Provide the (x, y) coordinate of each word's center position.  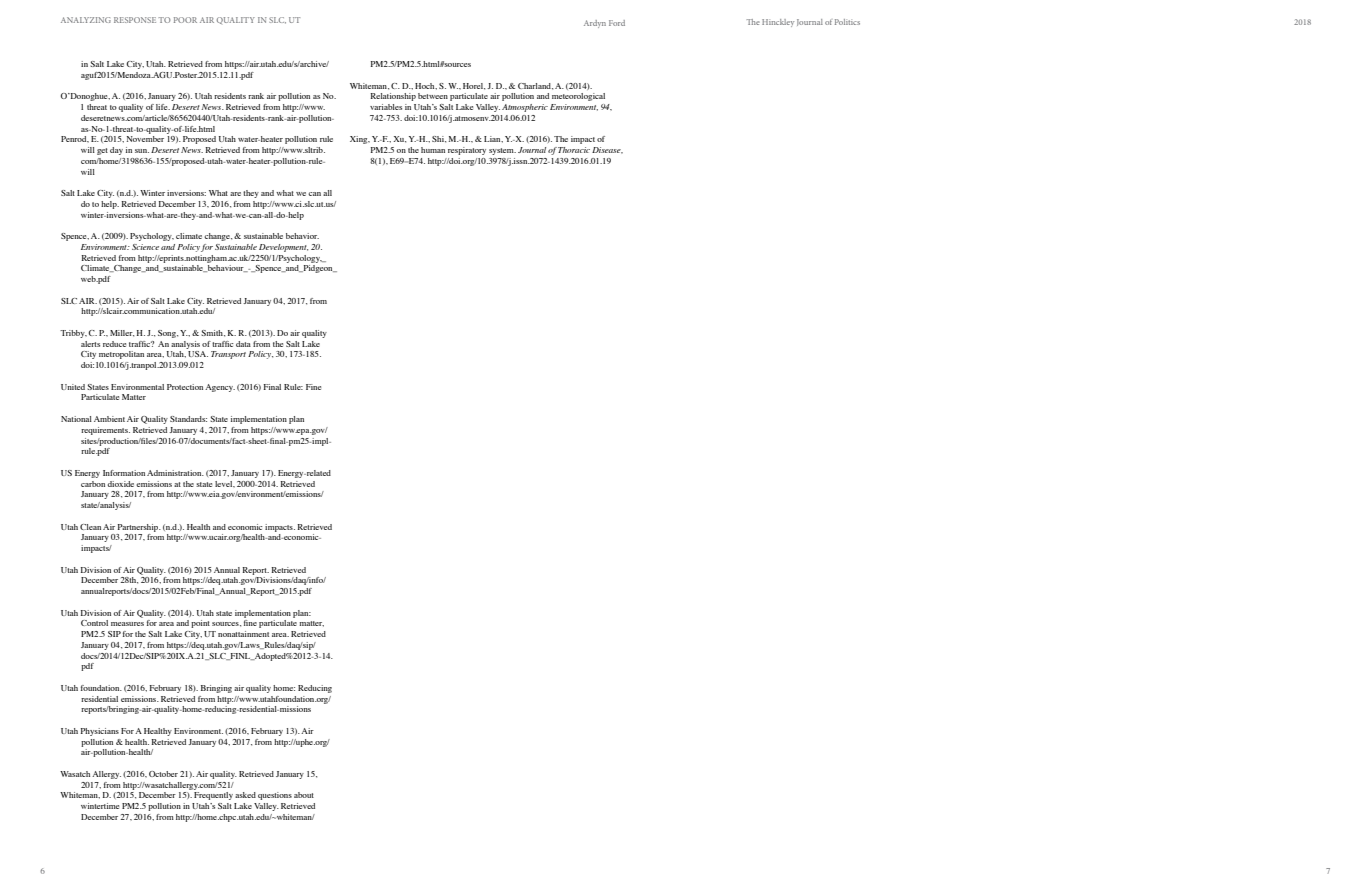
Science (145, 247)
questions (275, 796)
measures (127, 624)
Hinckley (778, 23)
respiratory (467, 151)
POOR (185, 20)
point (200, 624)
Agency (220, 388)
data (243, 344)
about (304, 795)
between (433, 96)
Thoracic (574, 150)
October (163, 774)
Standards (188, 419)
